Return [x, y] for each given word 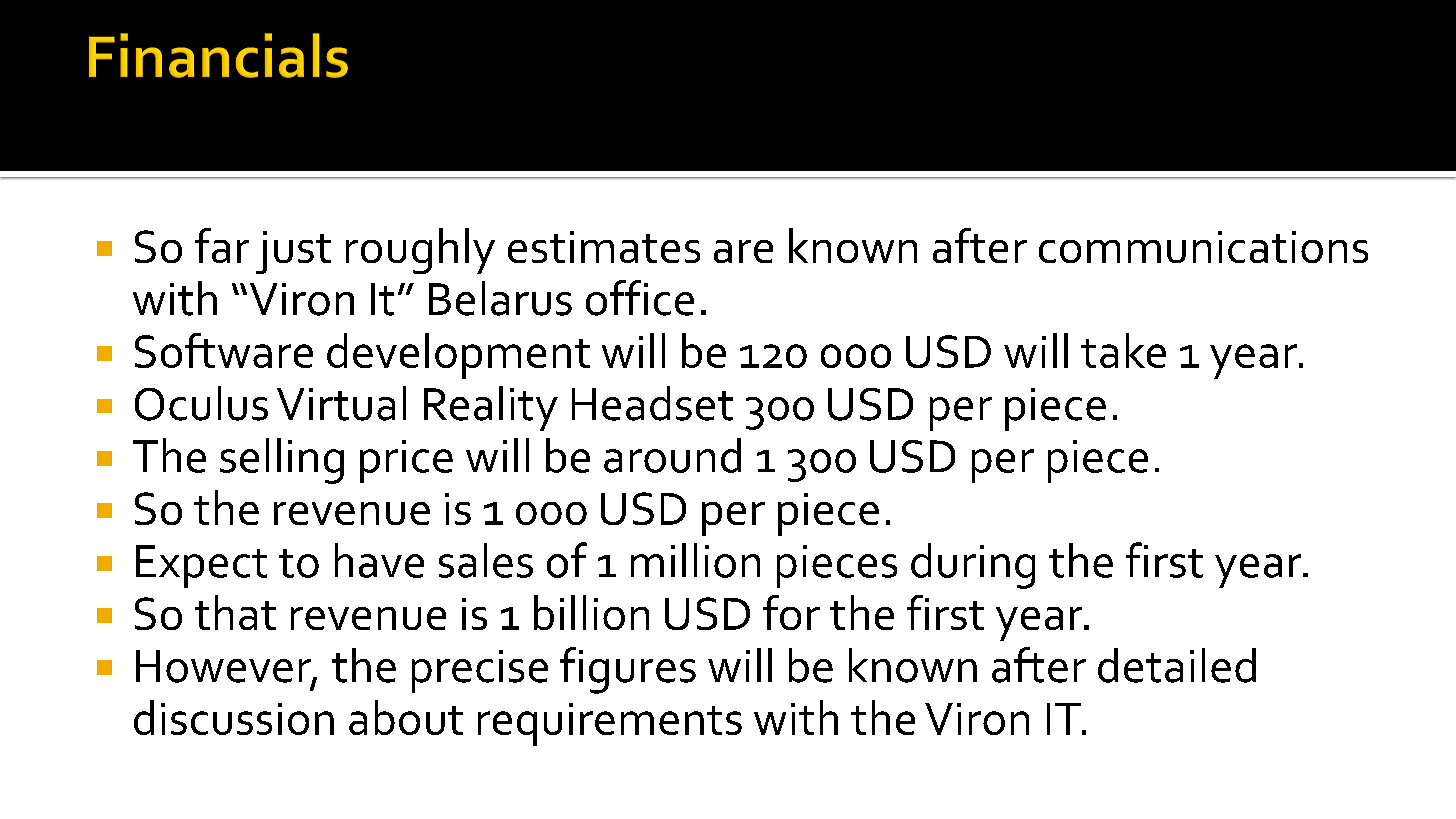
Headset [652, 403]
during [973, 566]
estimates [604, 247]
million [695, 560]
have [379, 560]
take [1123, 350]
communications [1203, 247]
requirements [610, 724]
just [293, 252]
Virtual [341, 403]
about [406, 717]
